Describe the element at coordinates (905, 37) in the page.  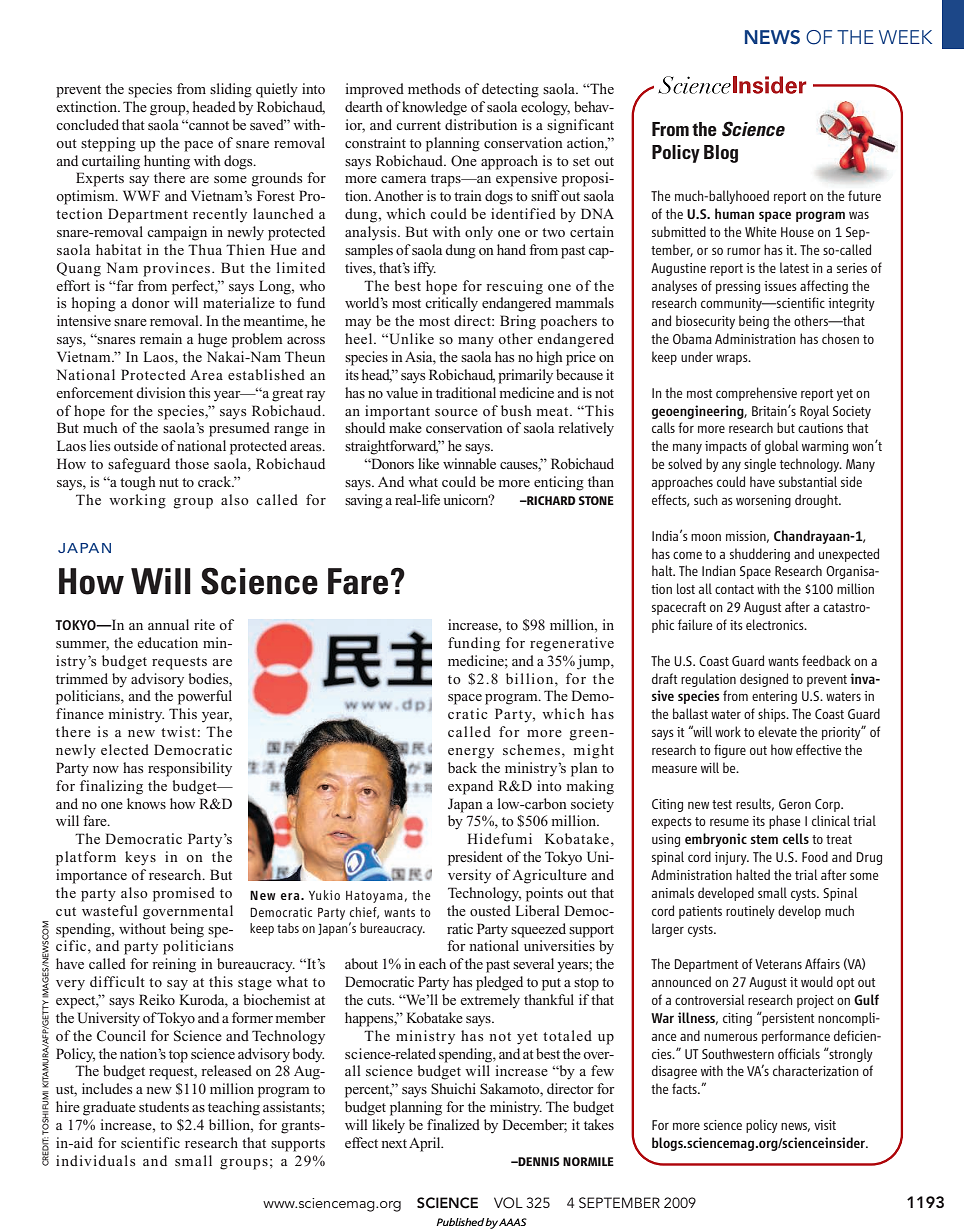
I see `WEEK` at that location.
